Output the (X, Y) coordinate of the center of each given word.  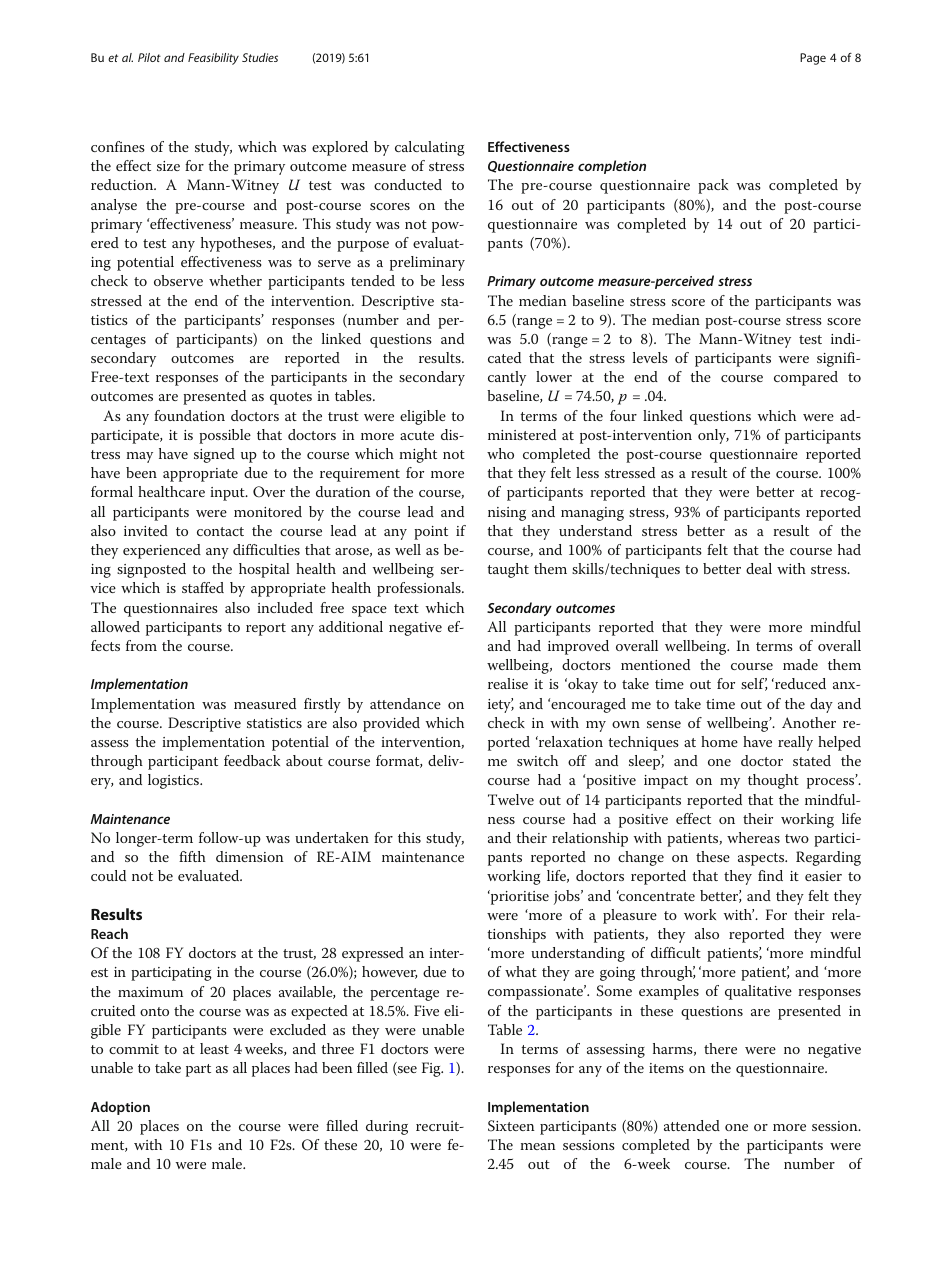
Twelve (511, 799)
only (713, 436)
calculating (430, 148)
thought (773, 781)
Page (813, 59)
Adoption (120, 1108)
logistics (175, 781)
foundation (189, 415)
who (500, 453)
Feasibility (213, 59)
